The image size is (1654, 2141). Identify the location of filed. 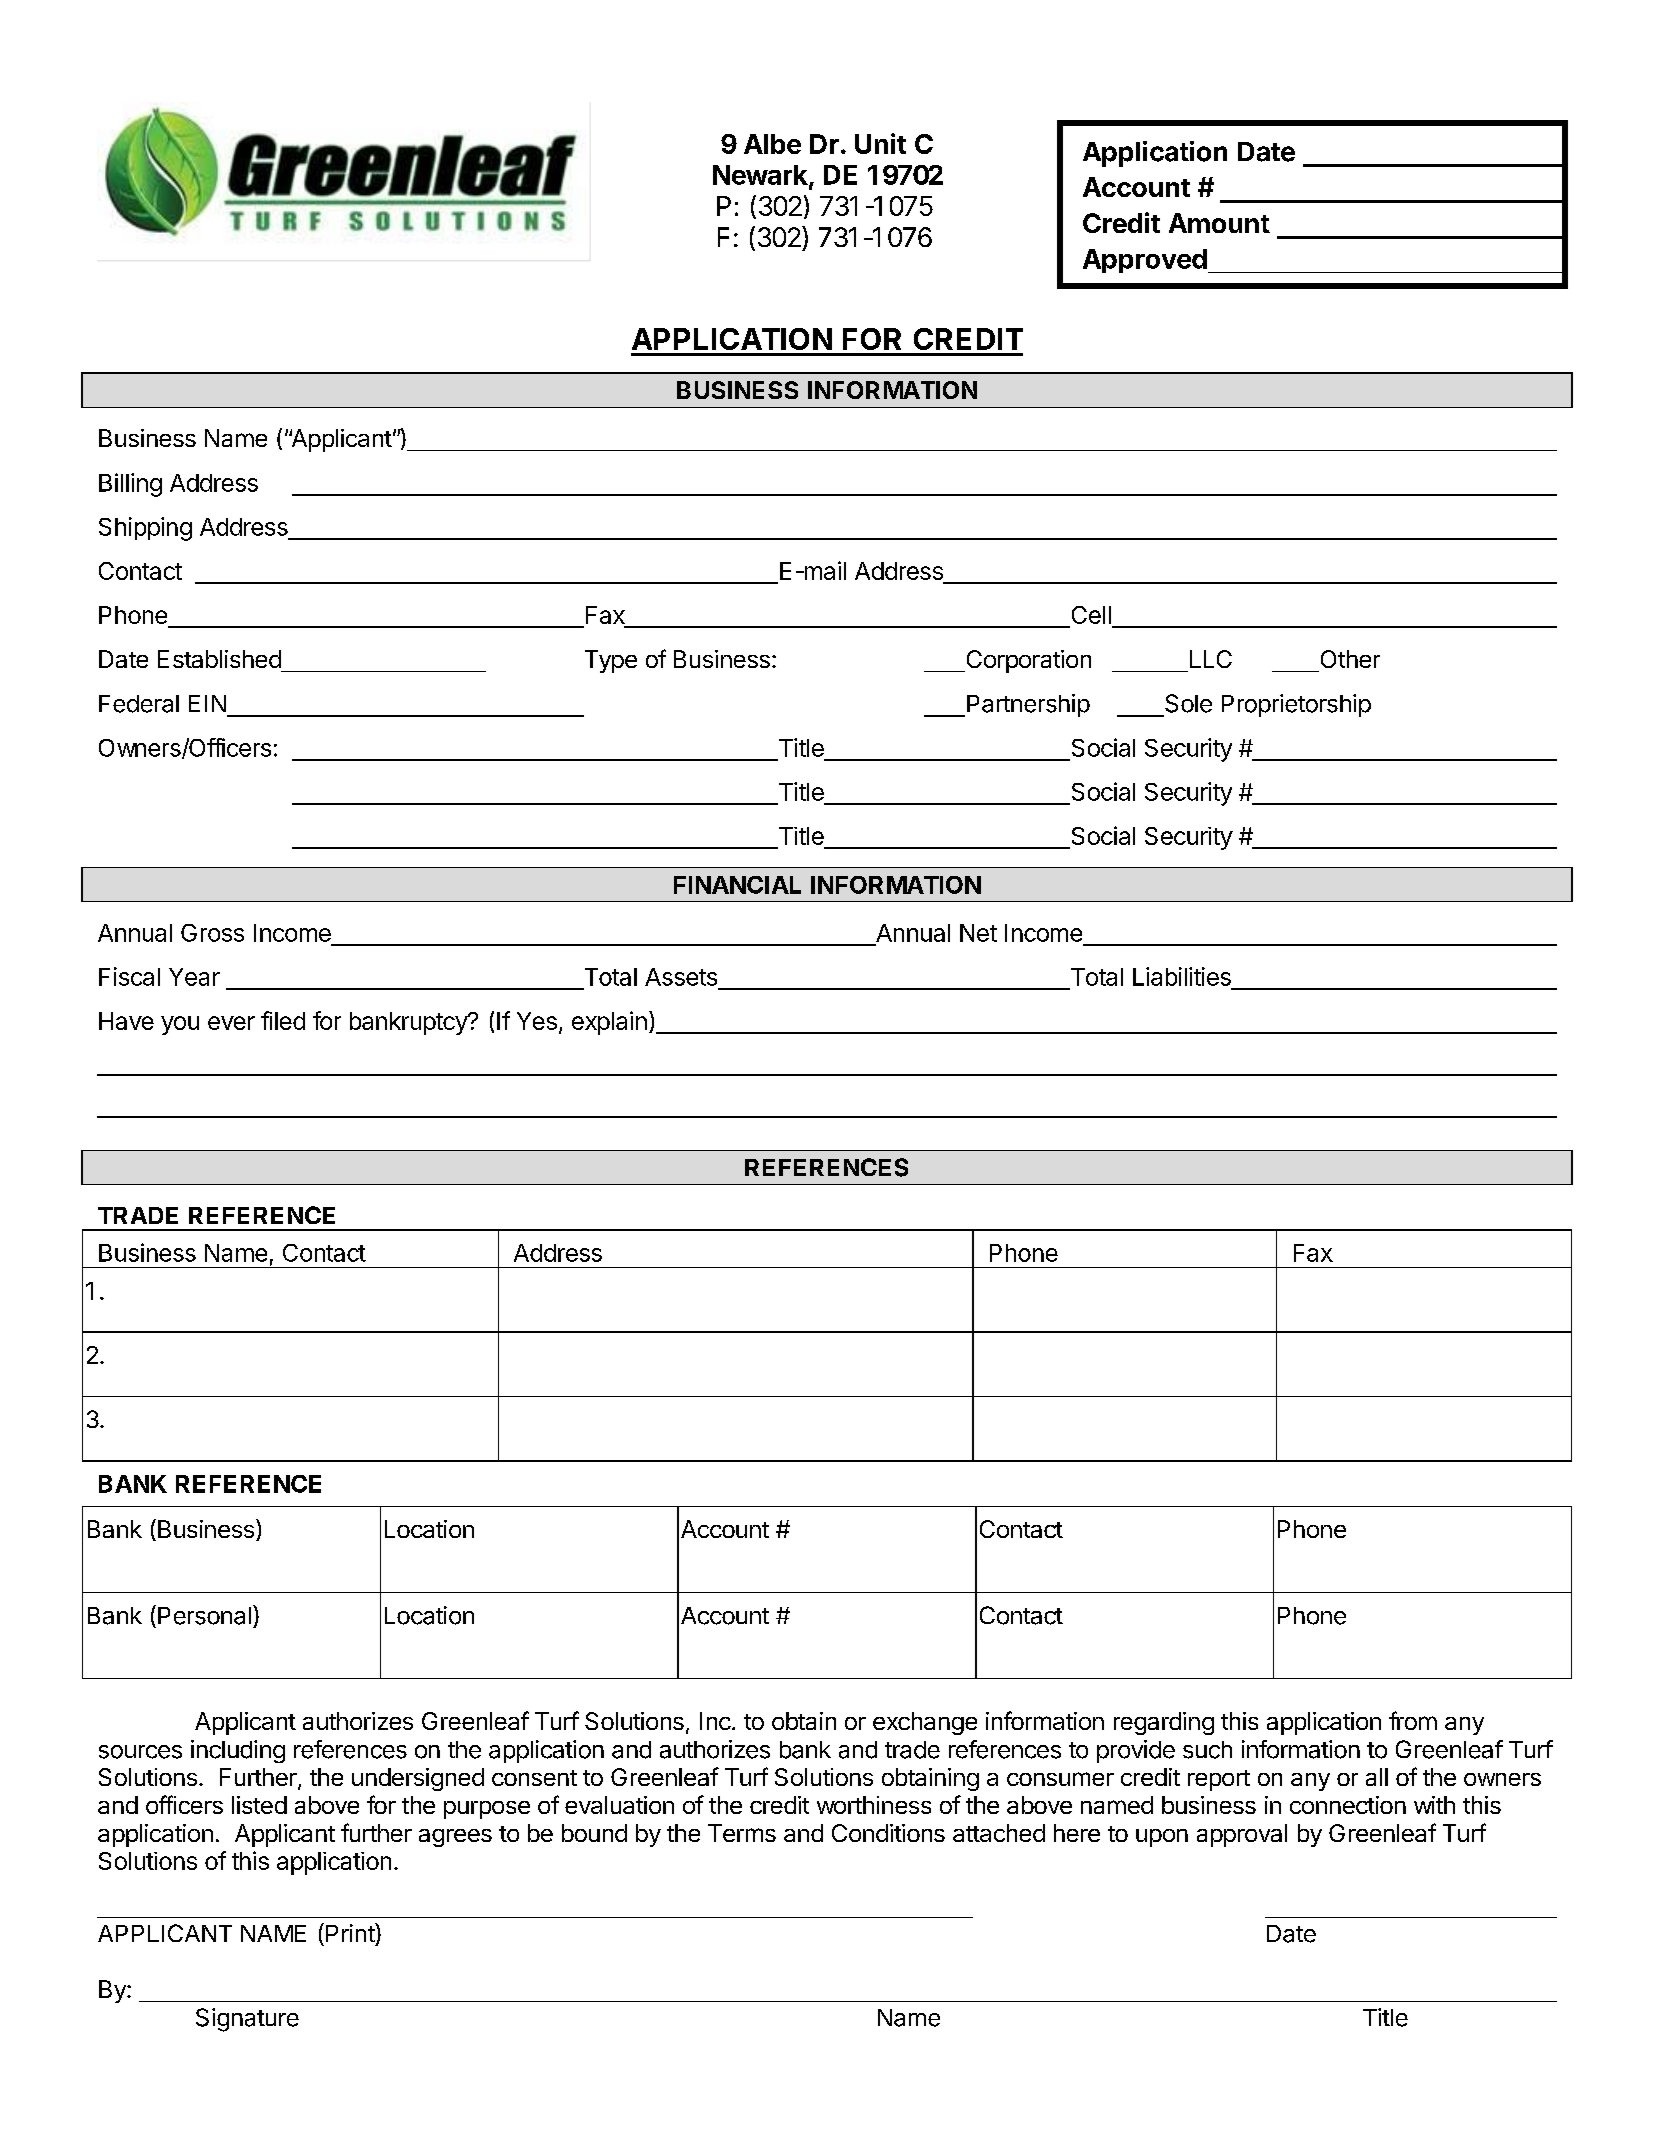
(283, 1020).
